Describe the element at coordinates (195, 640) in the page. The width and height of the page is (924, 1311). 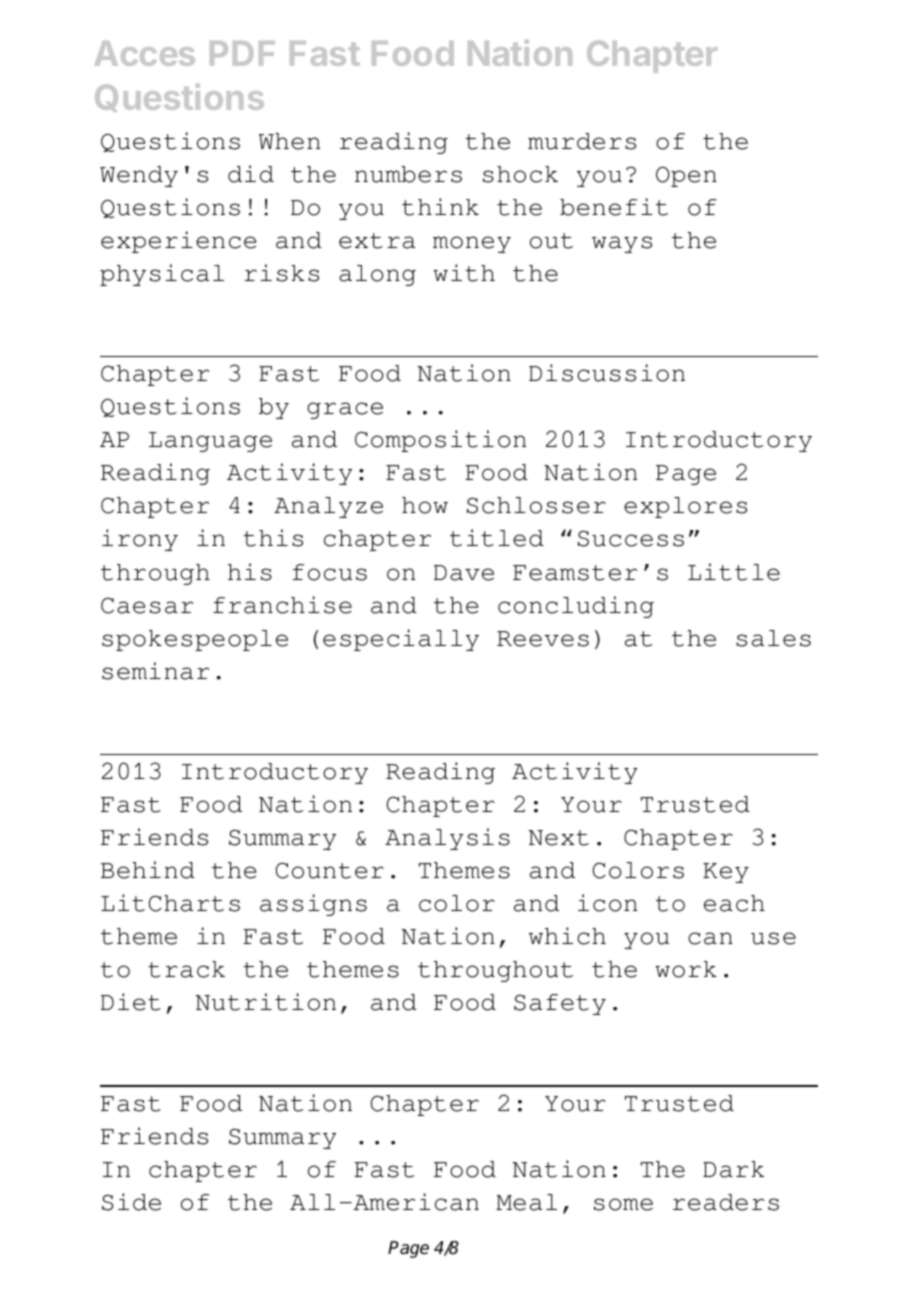
I see `spokespeople` at that location.
